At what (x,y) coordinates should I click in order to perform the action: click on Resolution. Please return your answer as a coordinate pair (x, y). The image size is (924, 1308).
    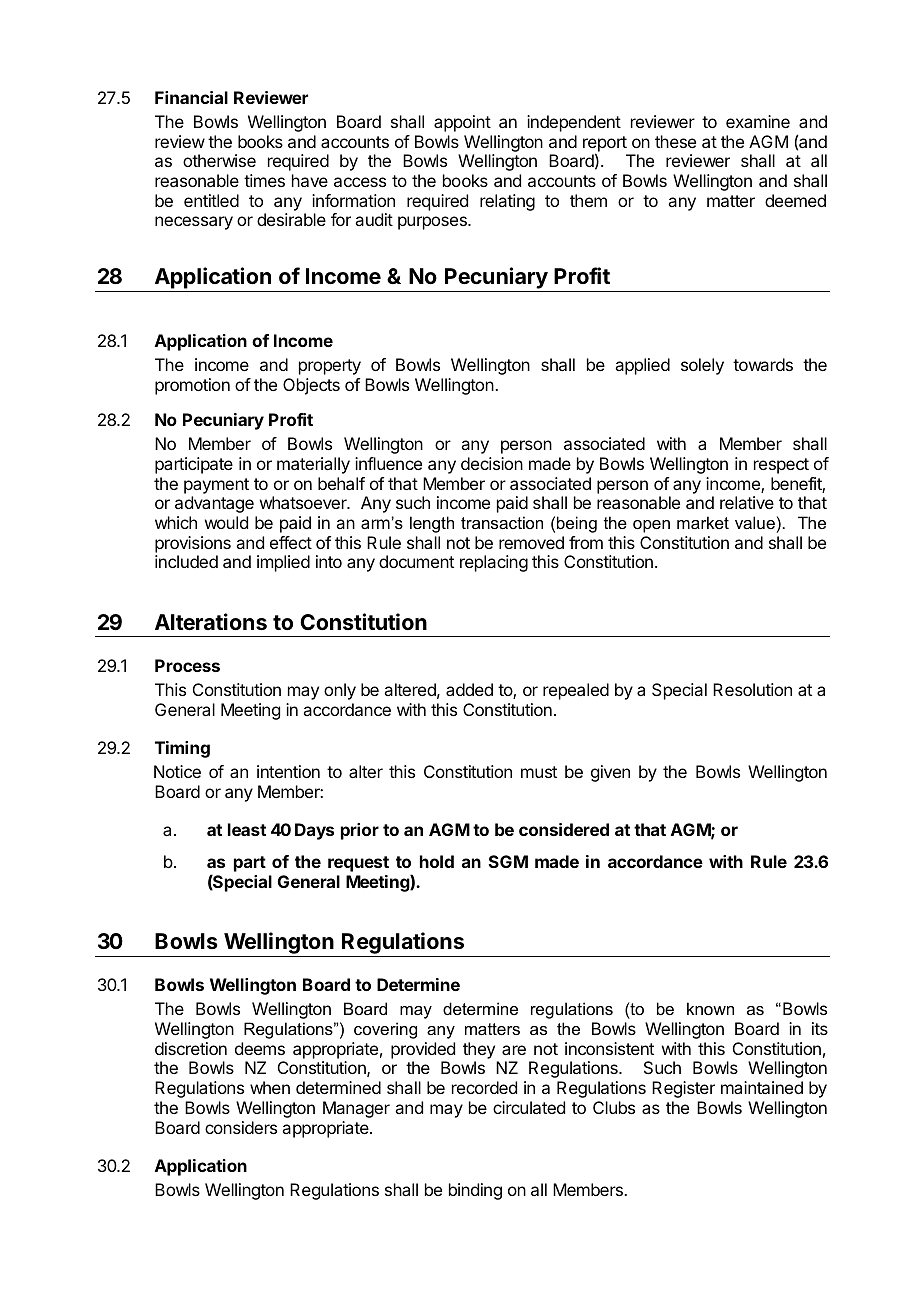
    Looking at the image, I should click on (752, 689).
